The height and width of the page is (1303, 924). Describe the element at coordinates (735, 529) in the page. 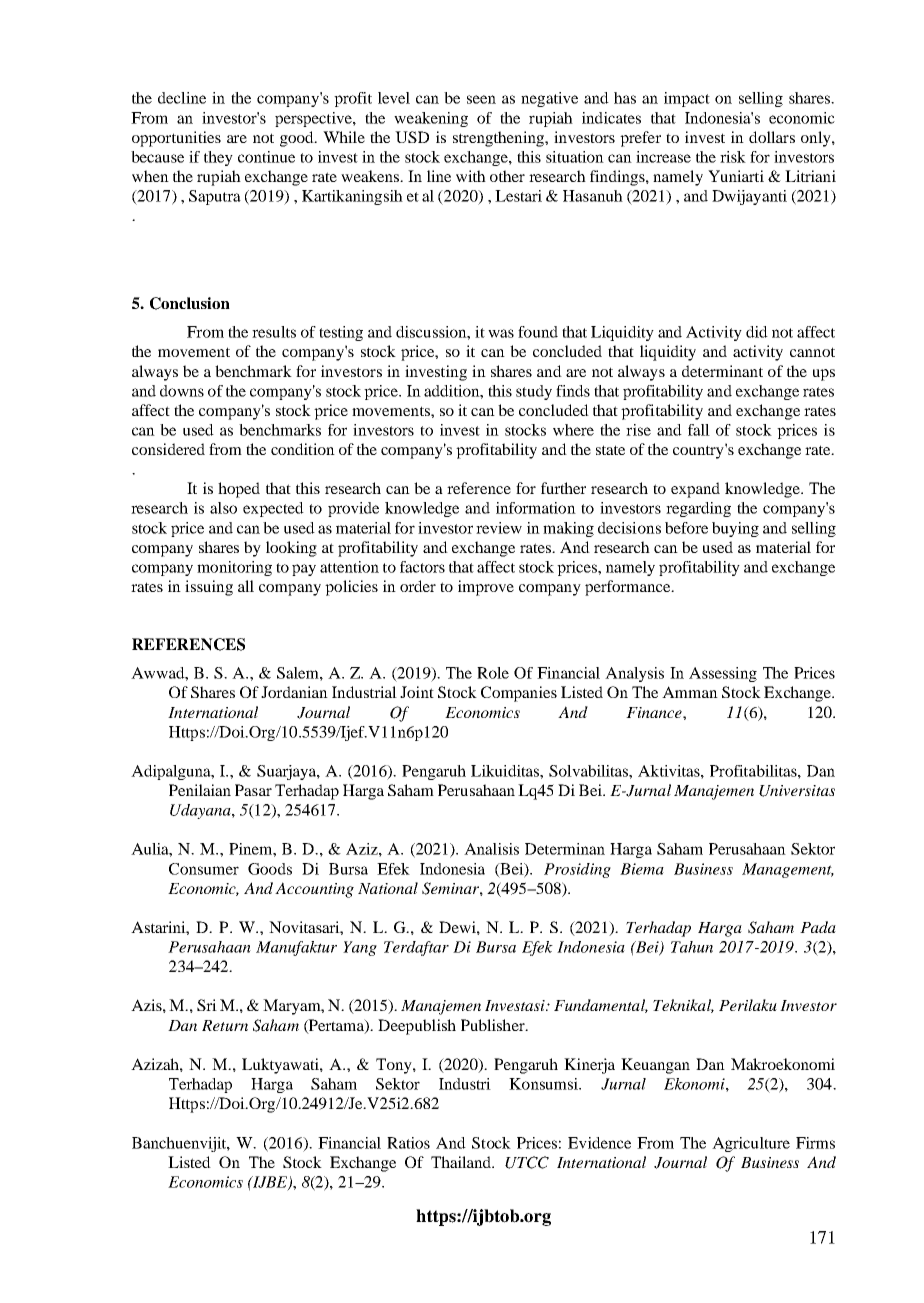

I see `buying` at that location.
